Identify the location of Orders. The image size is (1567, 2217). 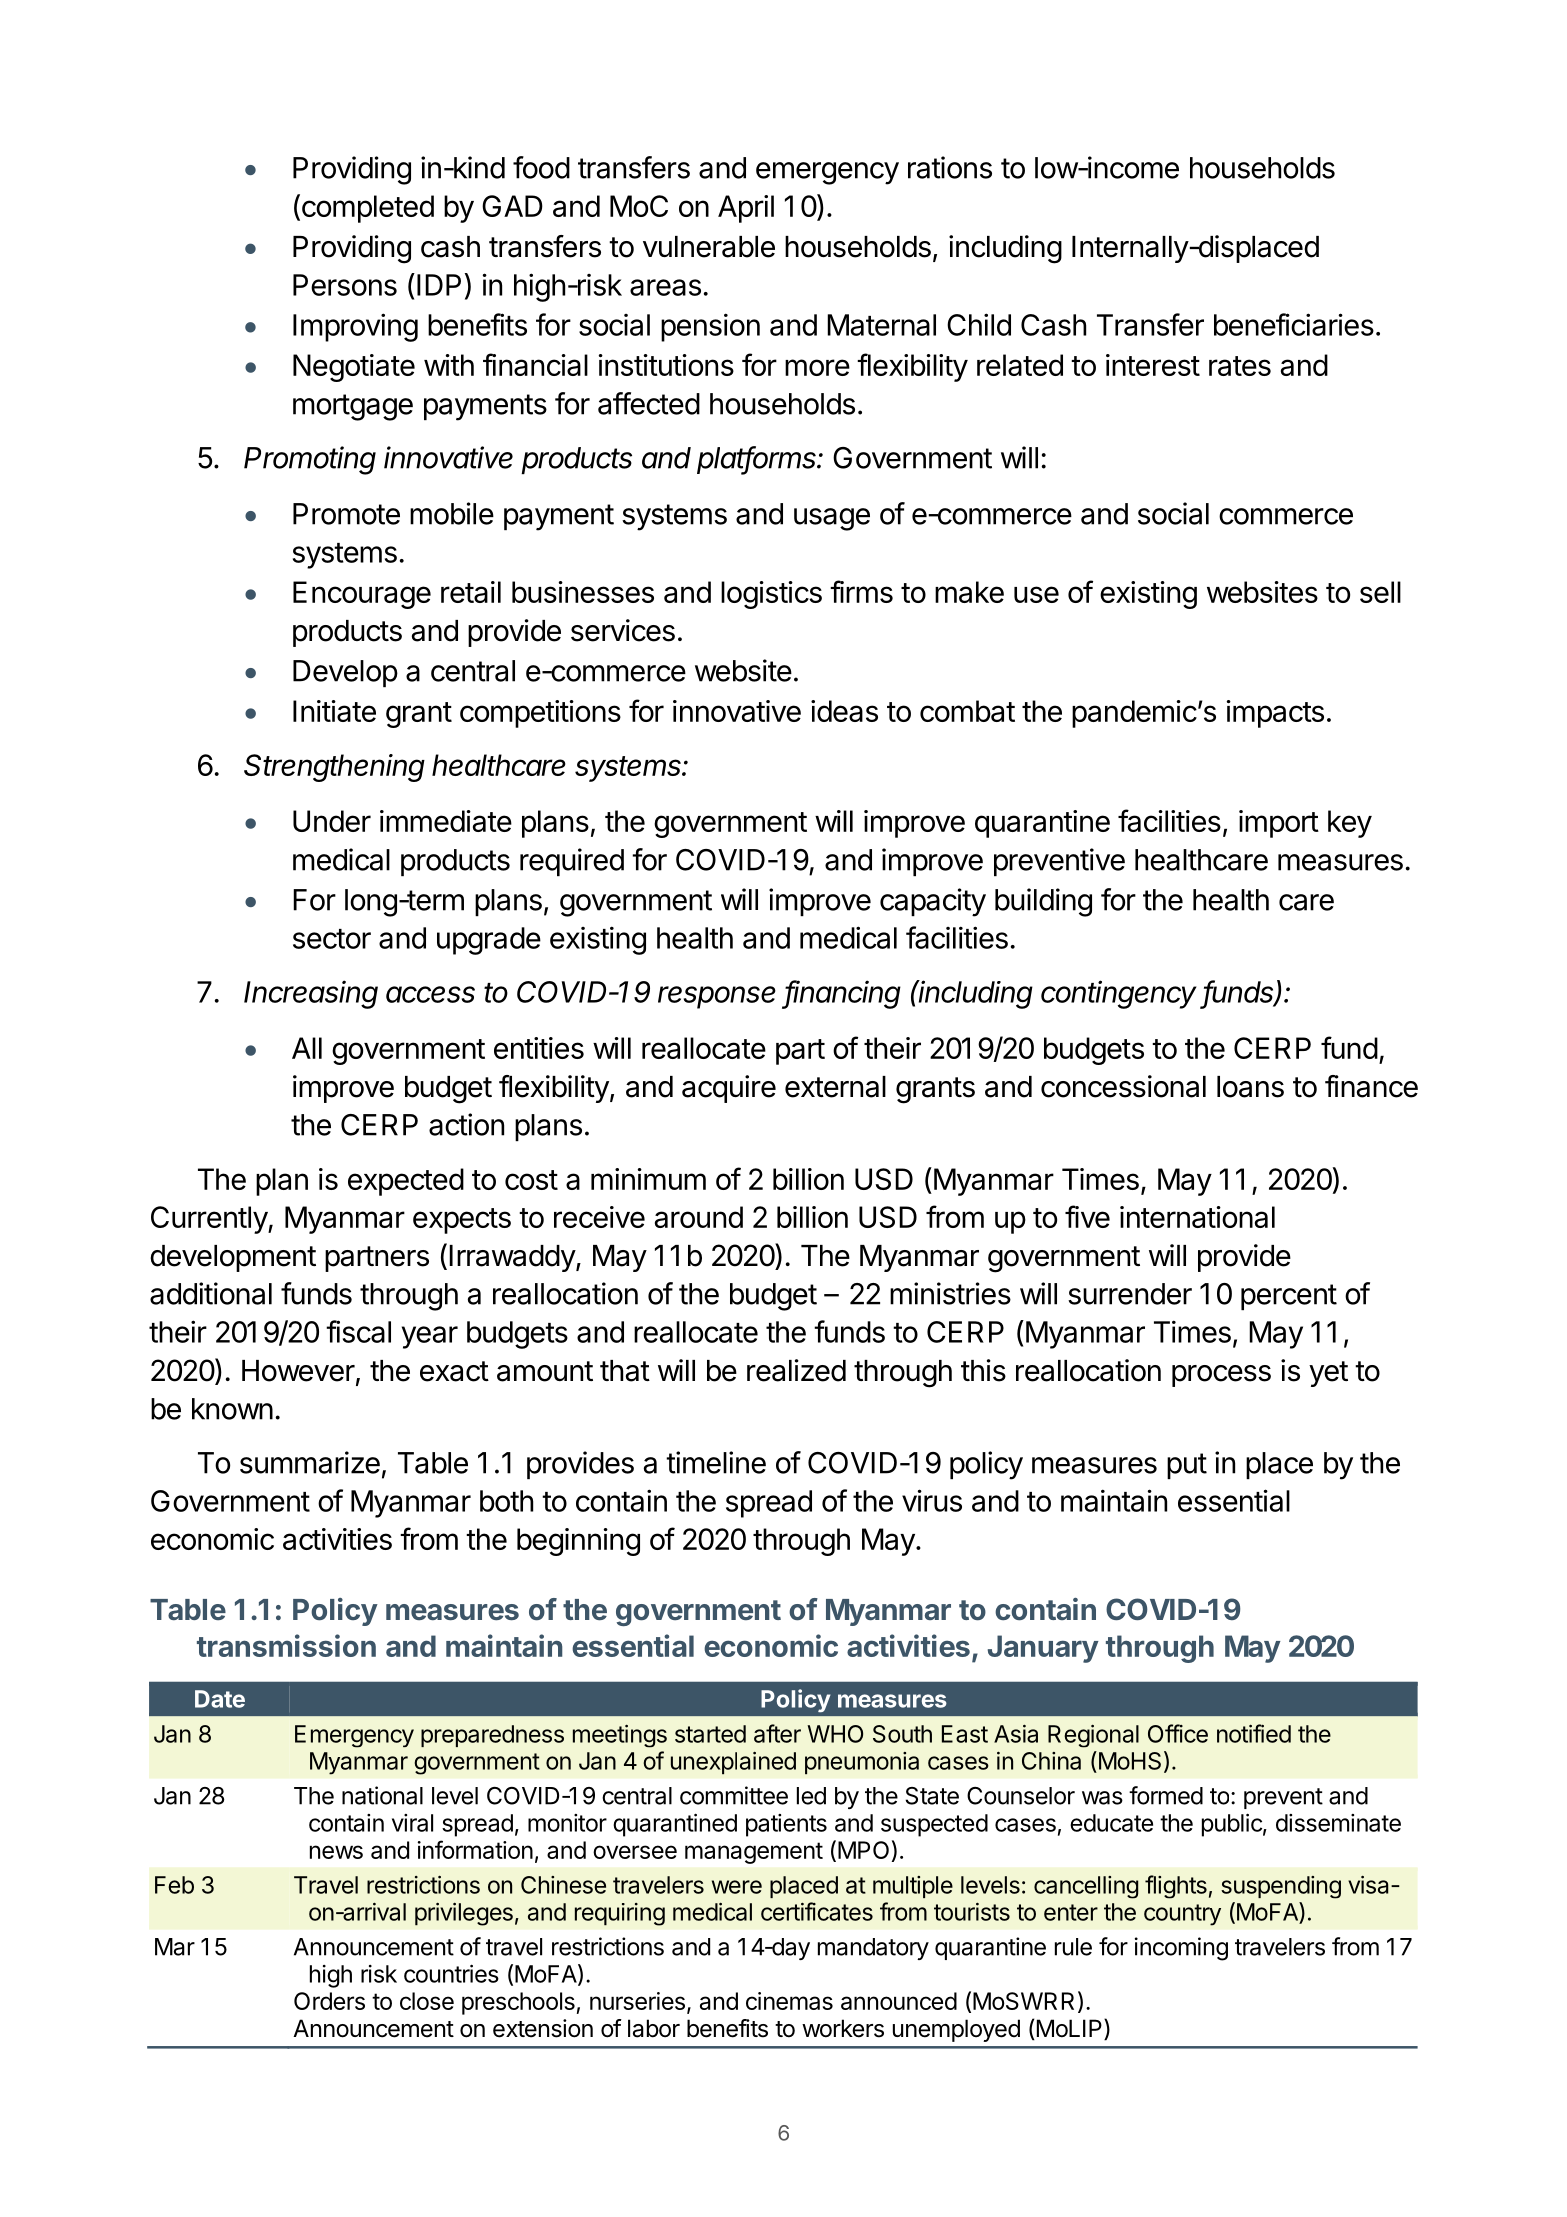
(329, 2001).
